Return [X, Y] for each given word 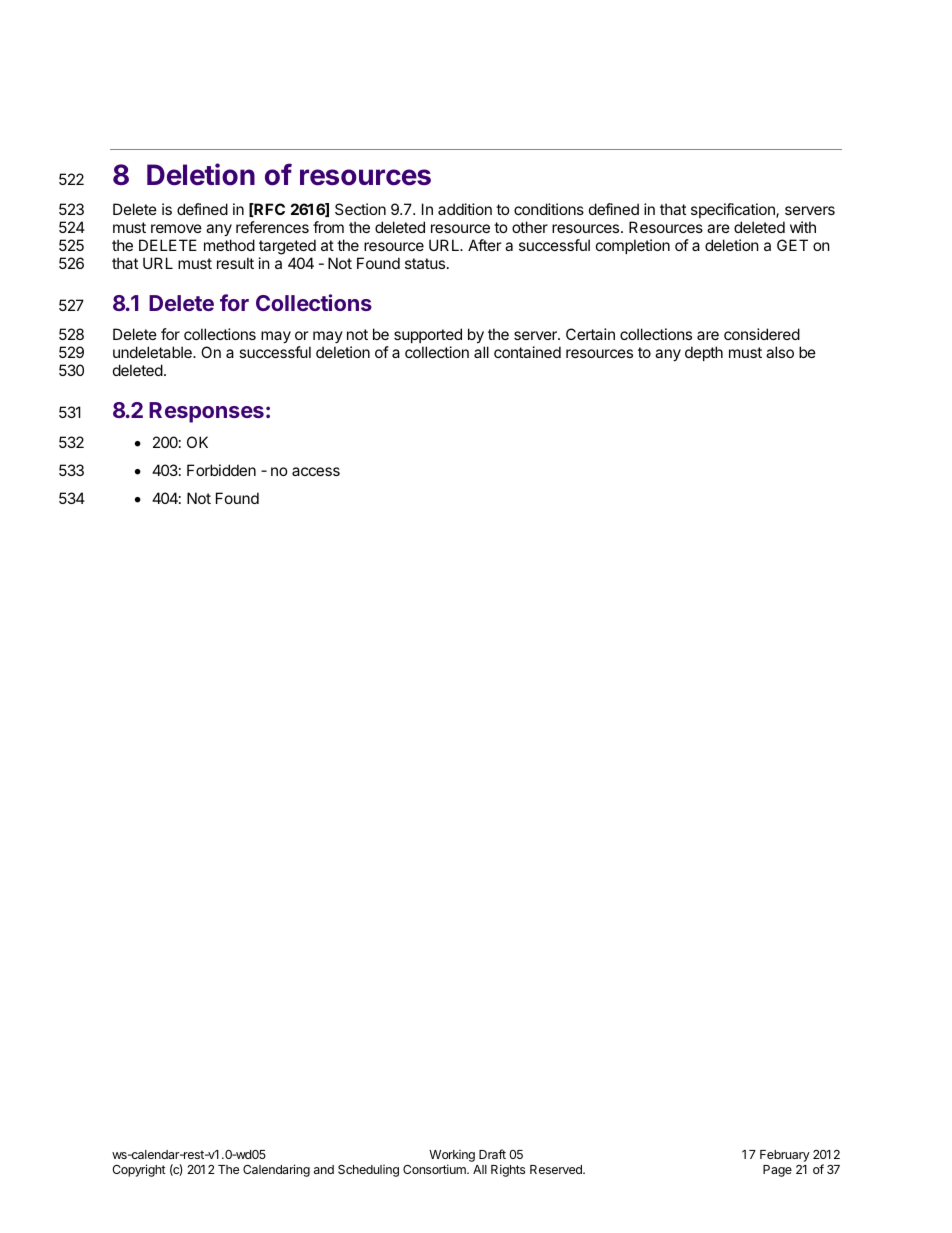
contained [527, 352]
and [324, 1169]
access [316, 471]
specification [734, 210]
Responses [206, 412]
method [229, 245]
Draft [492, 1154]
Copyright [139, 1170]
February [785, 1156]
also [780, 352]
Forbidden [221, 470]
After [485, 245]
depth [704, 353]
